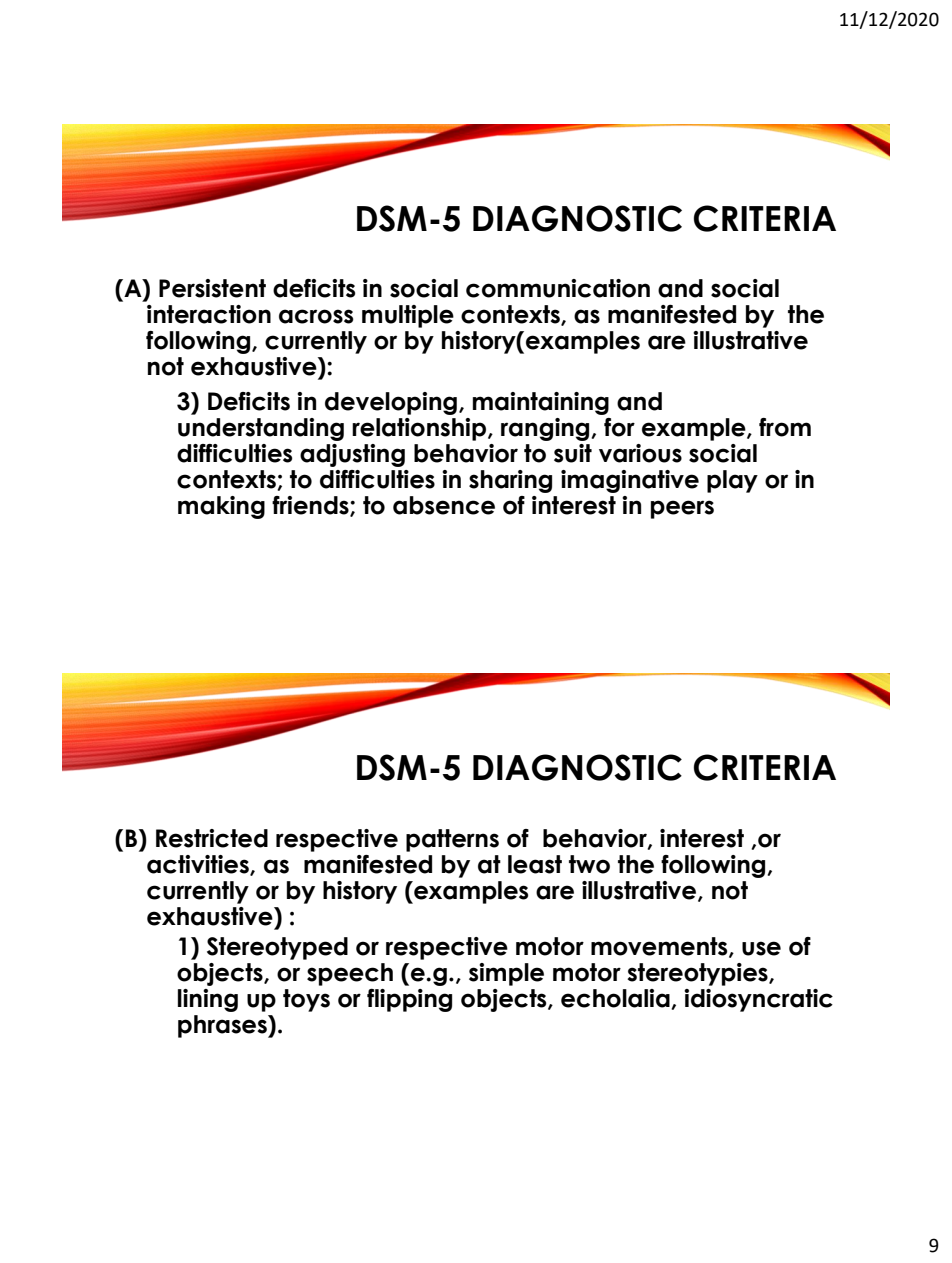  Describe the element at coordinates (589, 864) in the document. I see `two` at that location.
